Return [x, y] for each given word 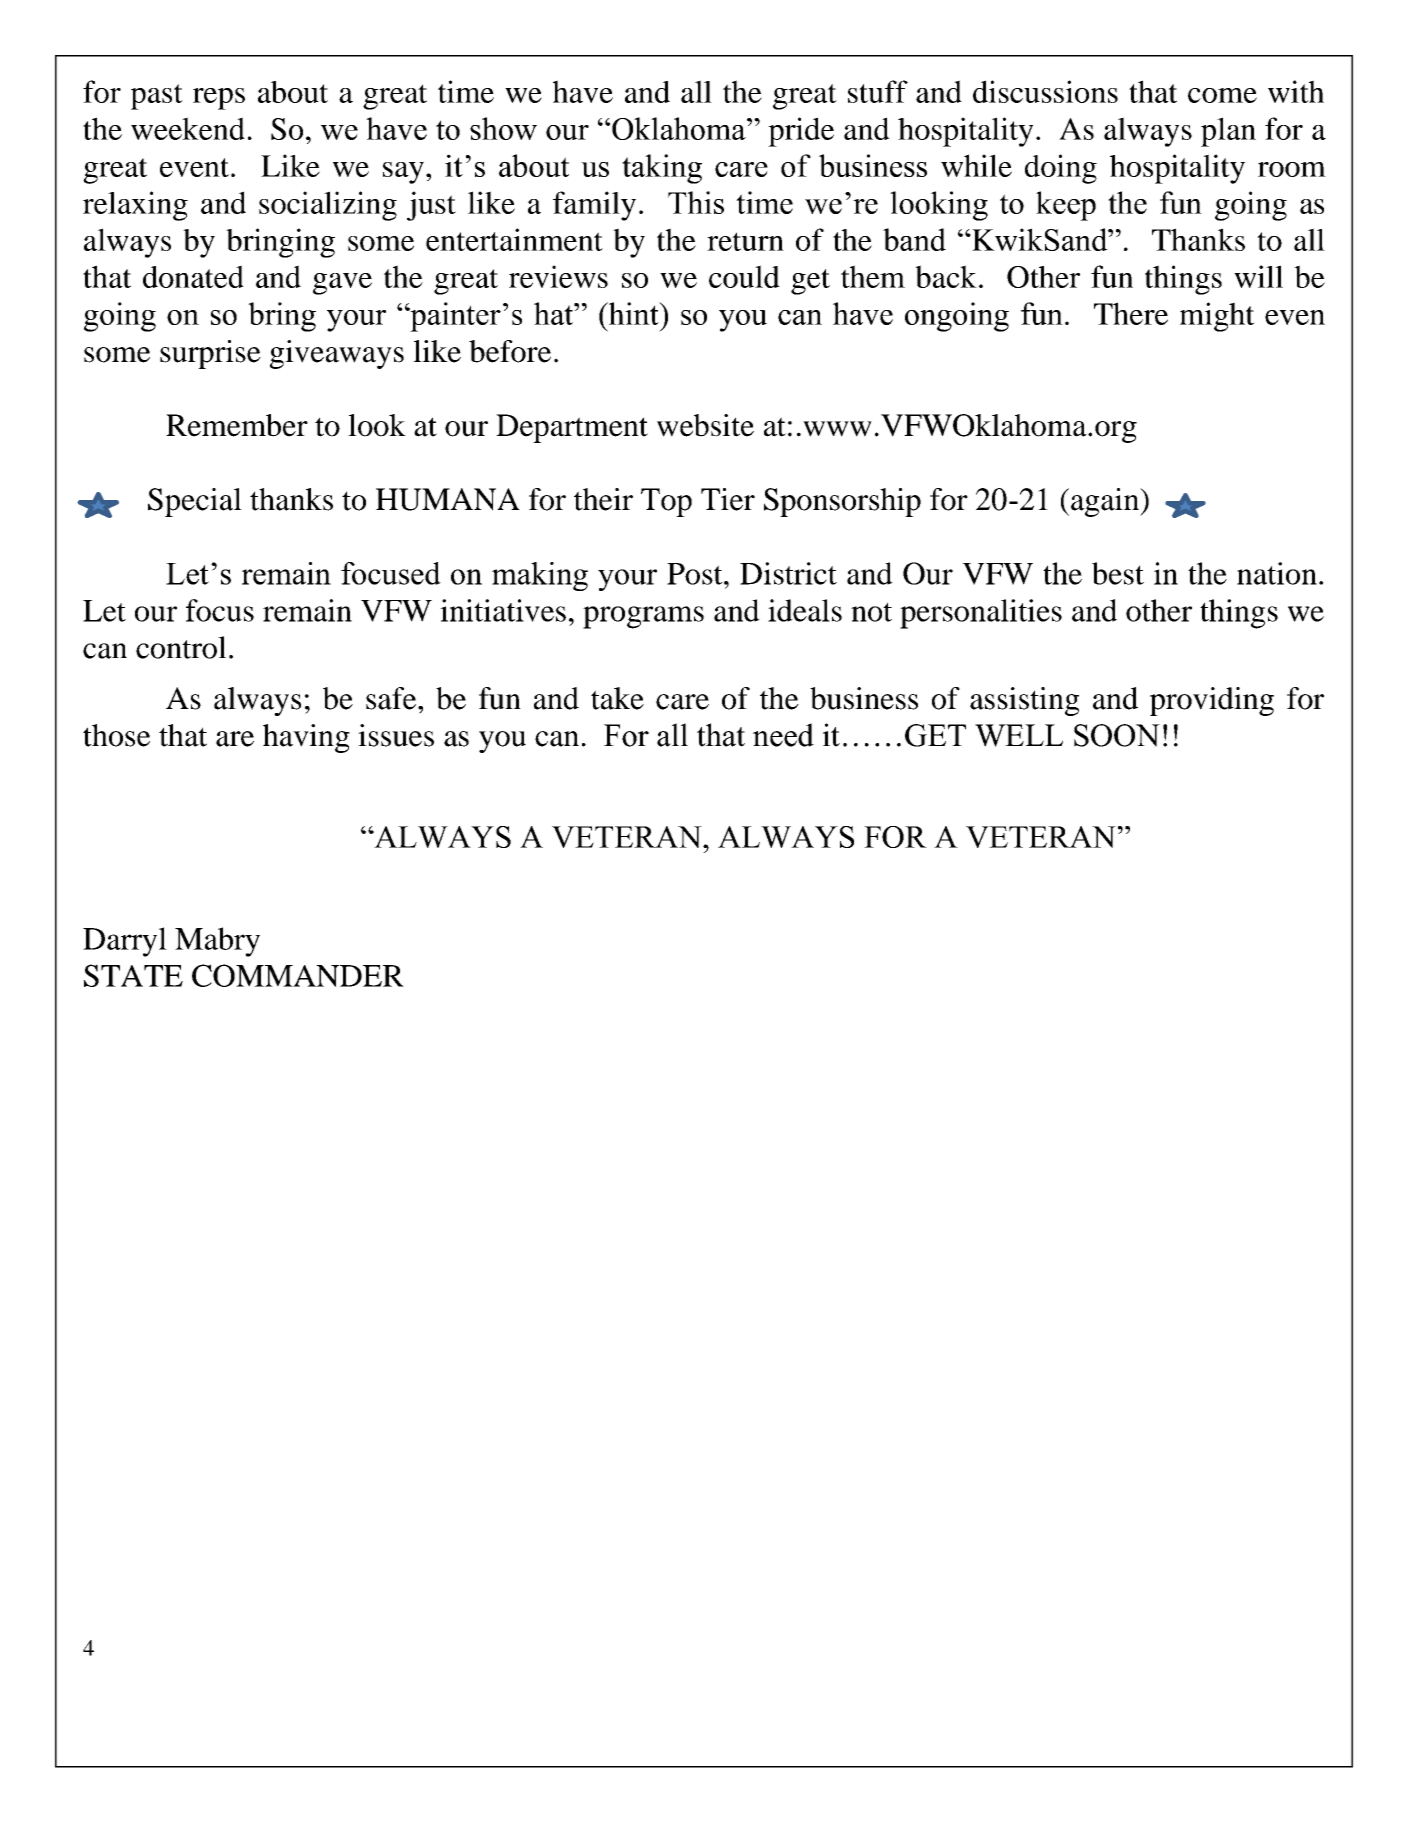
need [783, 735]
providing [1212, 701]
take [617, 698]
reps [219, 99]
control [181, 647]
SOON [1117, 735]
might [1217, 317]
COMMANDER [298, 975]
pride [801, 132]
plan [1228, 132]
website [705, 425]
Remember [237, 425]
